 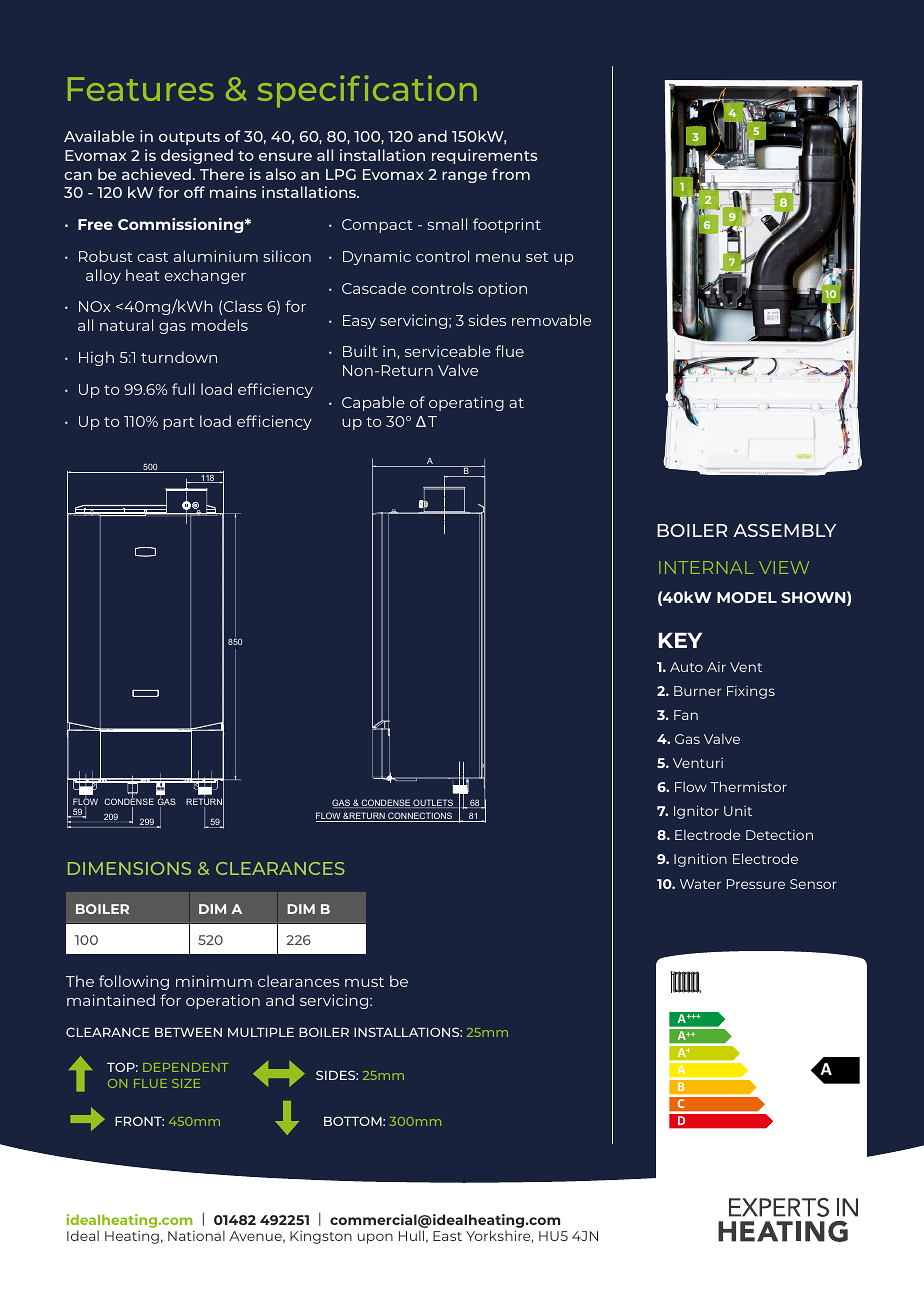 I want to click on must, so click(x=364, y=982).
